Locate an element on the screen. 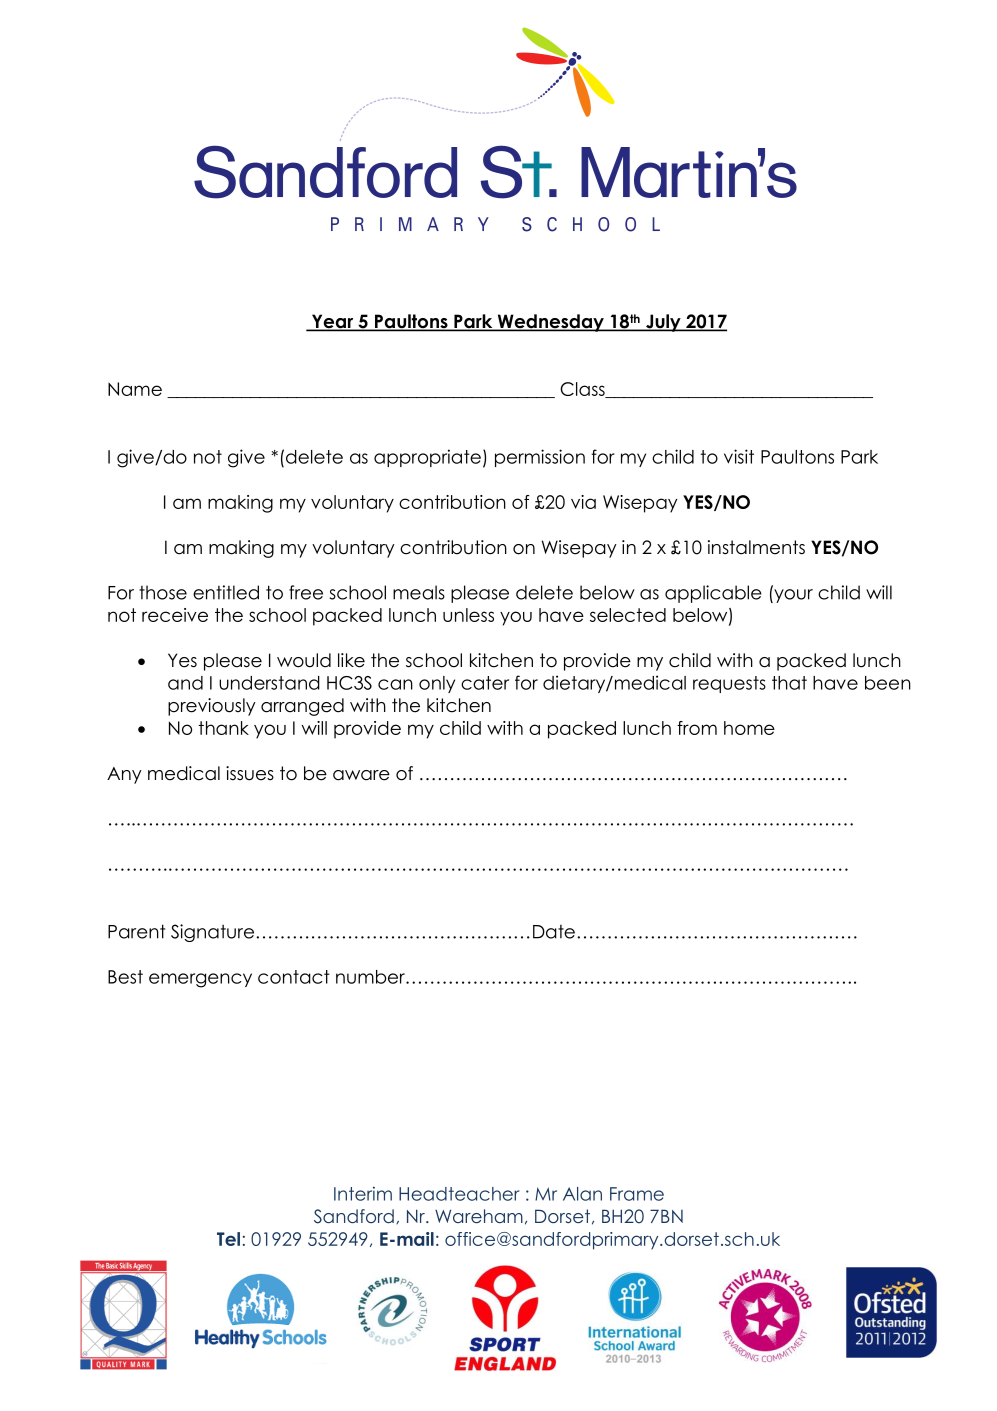 The image size is (997, 1411). Tel is located at coordinates (228, 1239).
